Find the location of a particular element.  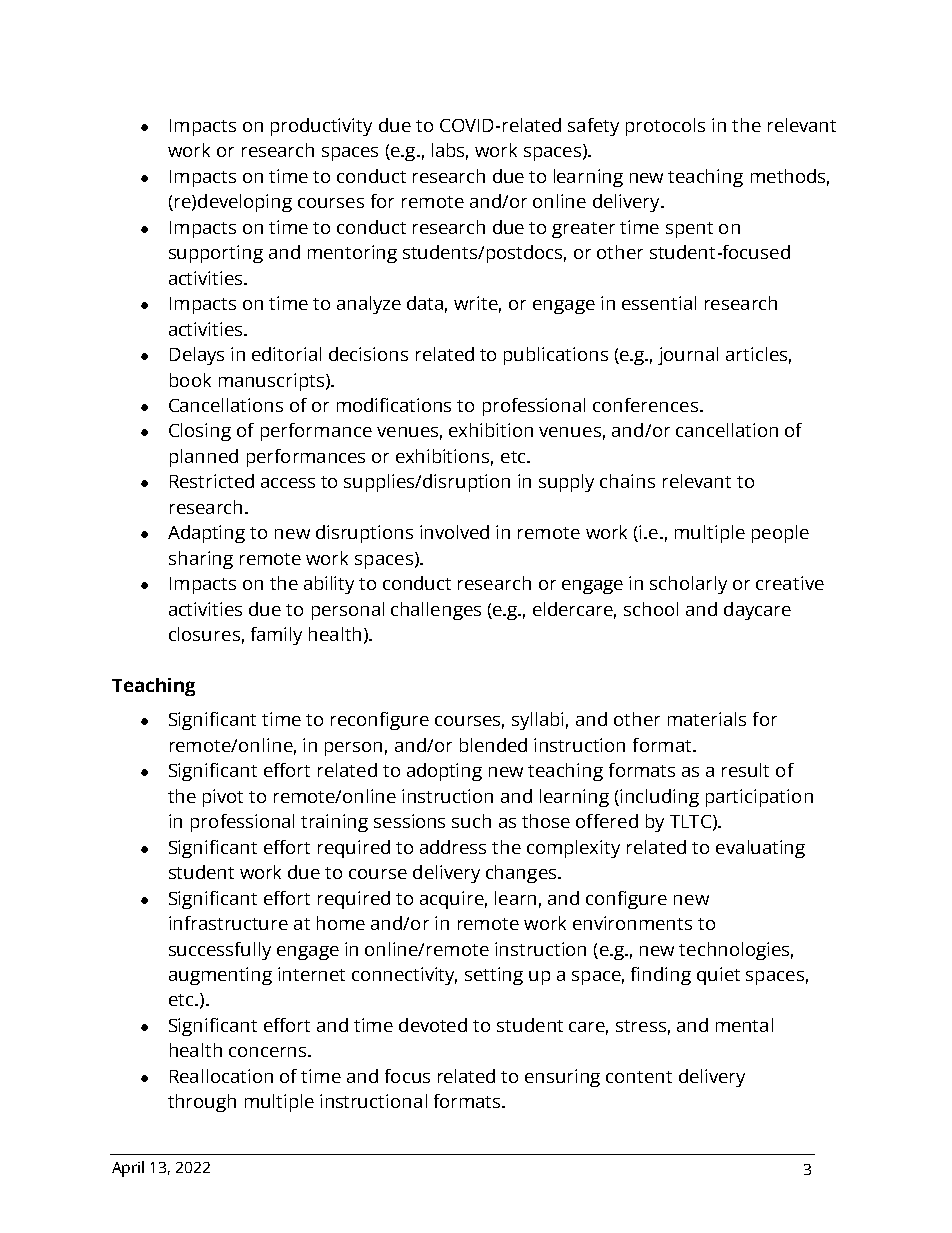

challenges is located at coordinates (436, 611).
